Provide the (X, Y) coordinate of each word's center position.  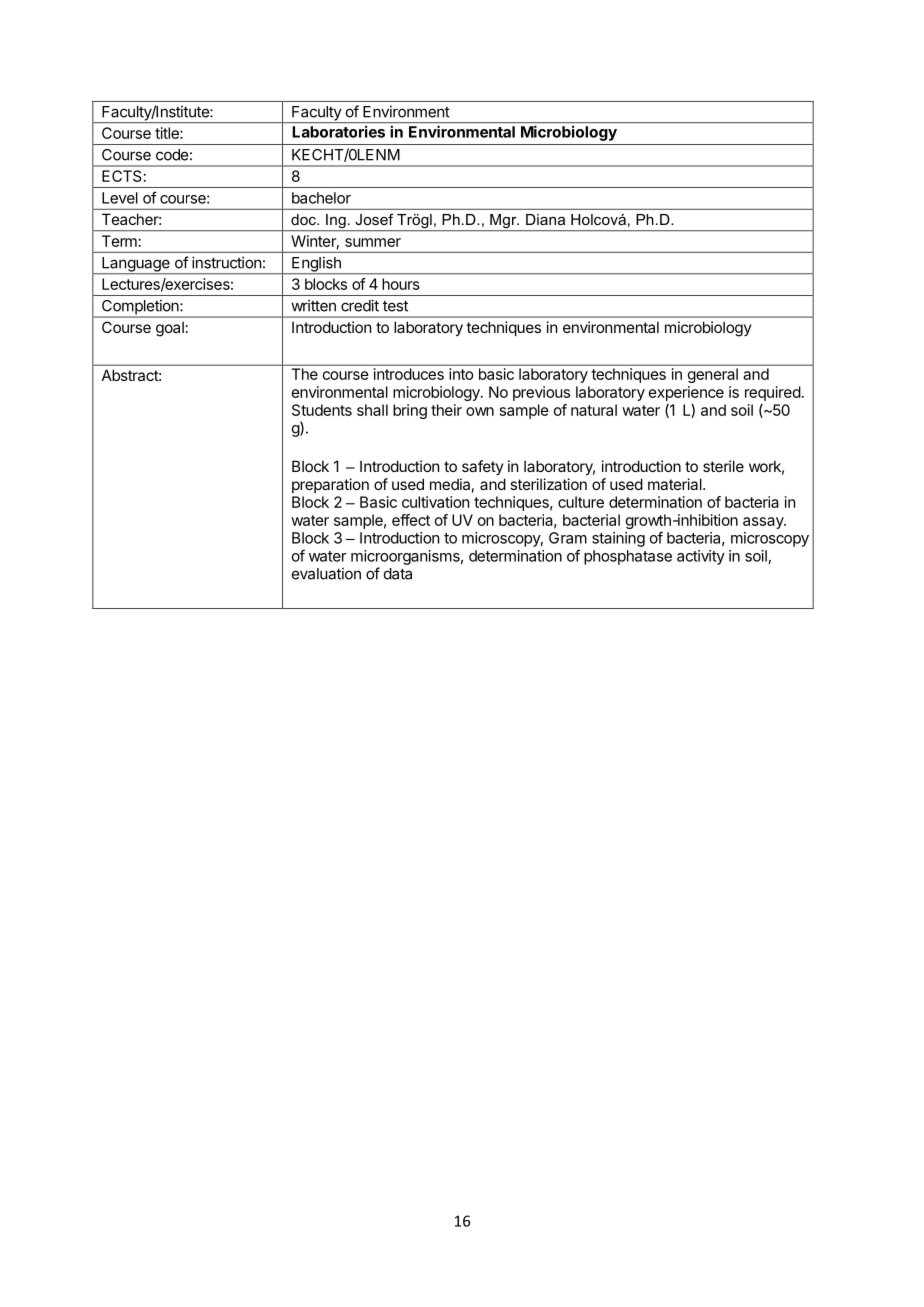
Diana (545, 219)
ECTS (122, 176)
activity (701, 557)
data (398, 574)
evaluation (326, 573)
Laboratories (339, 132)
